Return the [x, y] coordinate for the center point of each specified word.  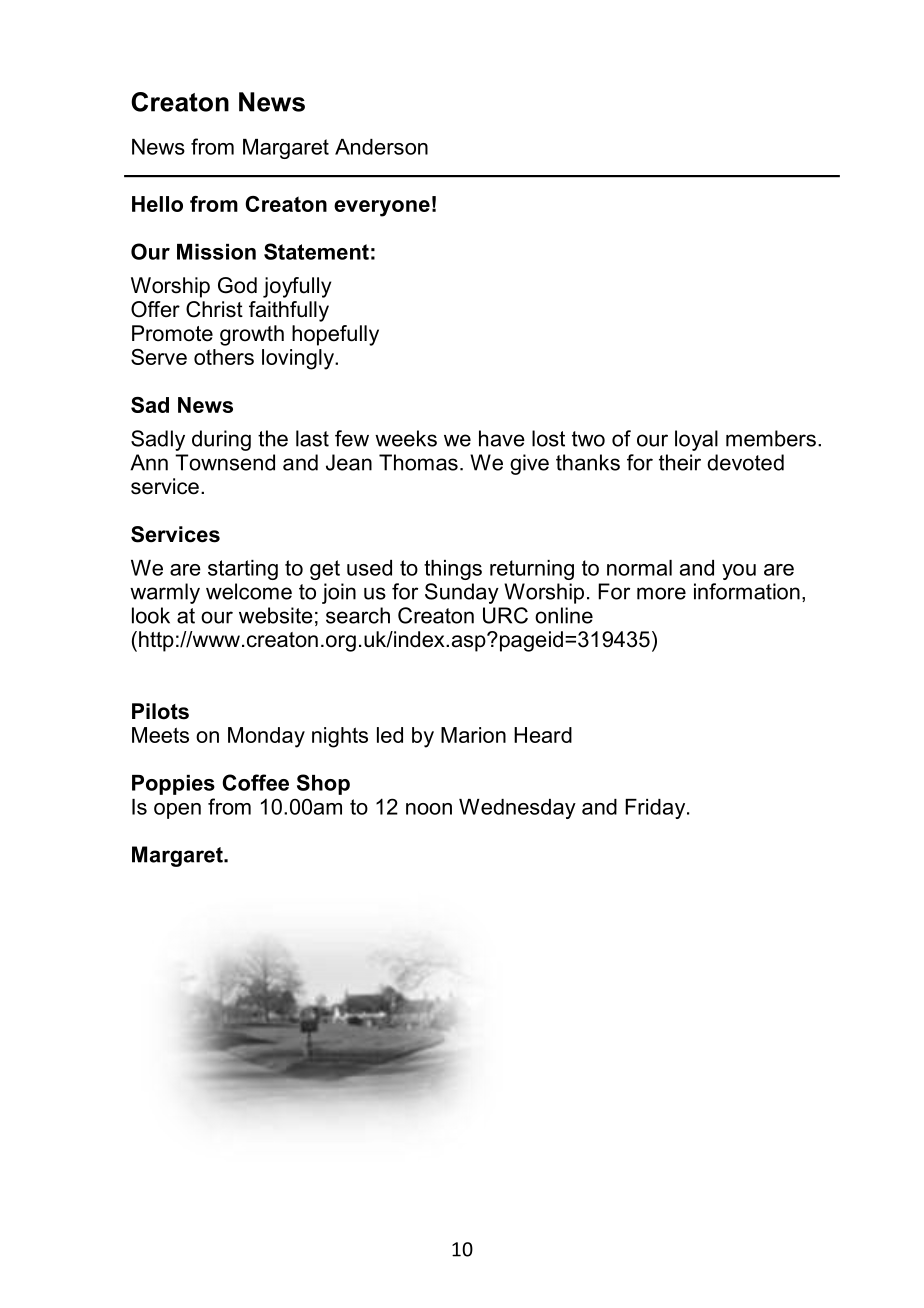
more [661, 593]
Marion [473, 735]
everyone [382, 208]
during [221, 440]
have [502, 438]
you [739, 572]
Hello [157, 204]
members [771, 438]
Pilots [160, 711]
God [237, 285]
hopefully [335, 335]
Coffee [255, 782]
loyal [696, 440]
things [453, 570]
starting [243, 570]
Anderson [381, 147]
